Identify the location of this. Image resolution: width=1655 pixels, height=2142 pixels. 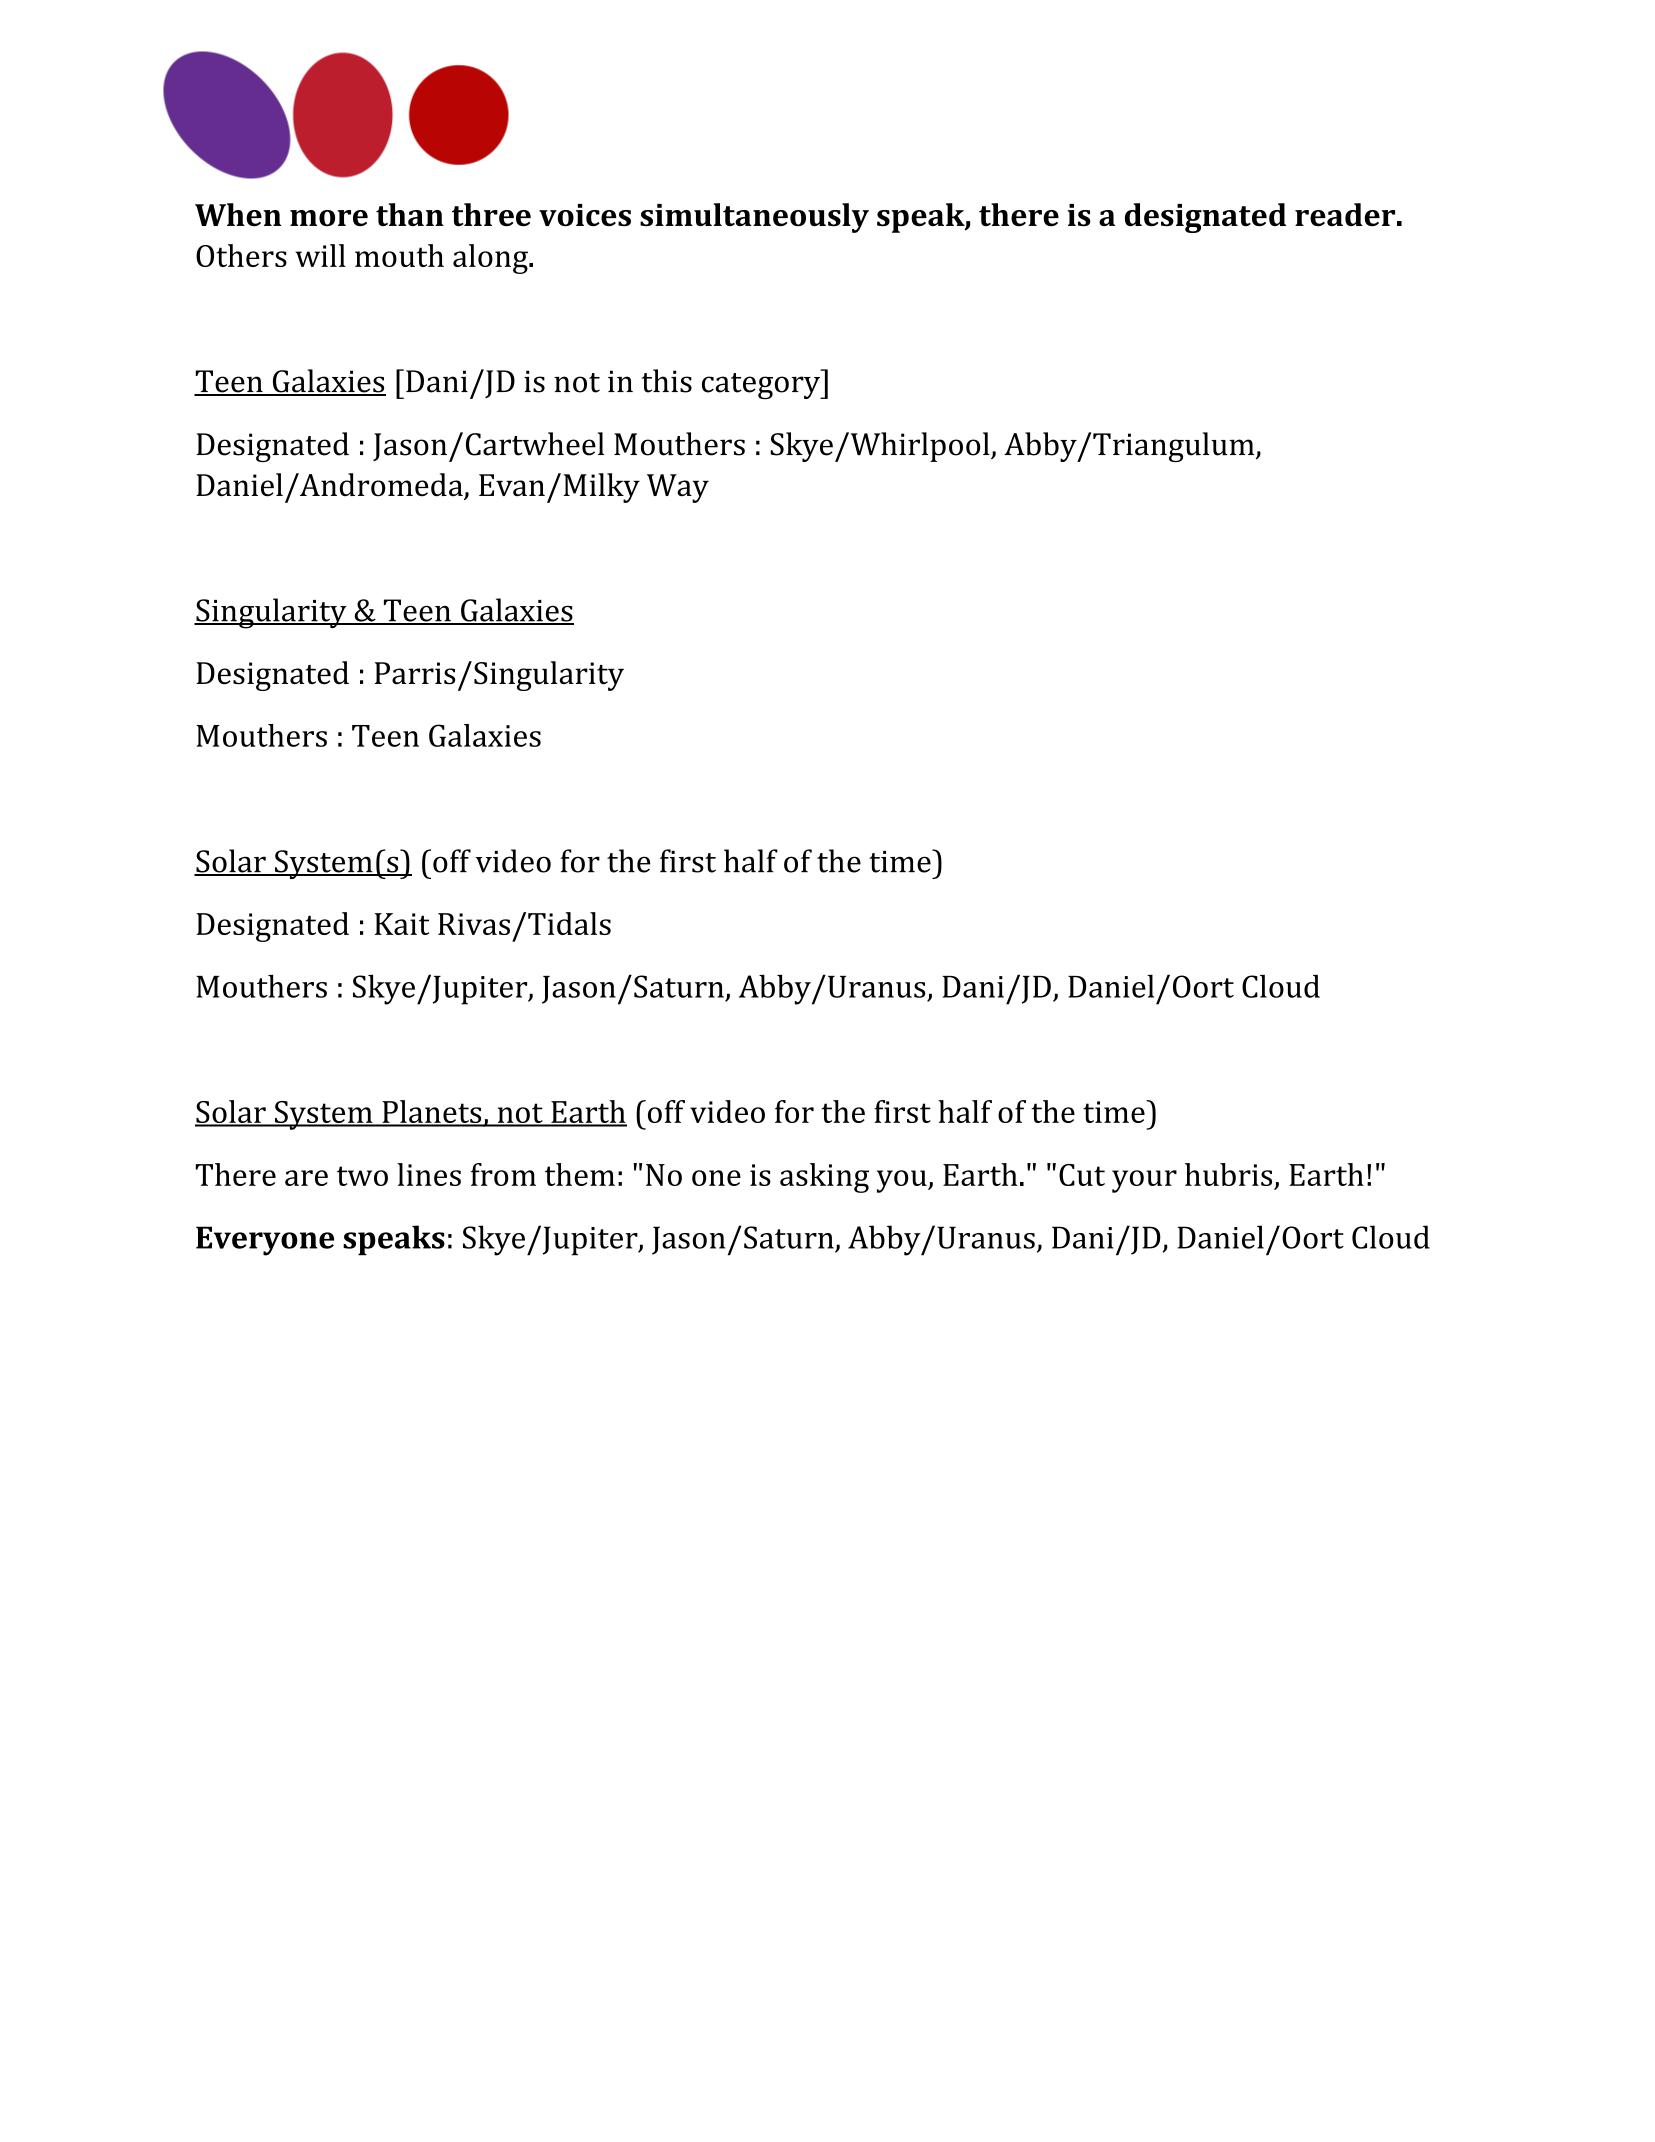
(667, 381).
